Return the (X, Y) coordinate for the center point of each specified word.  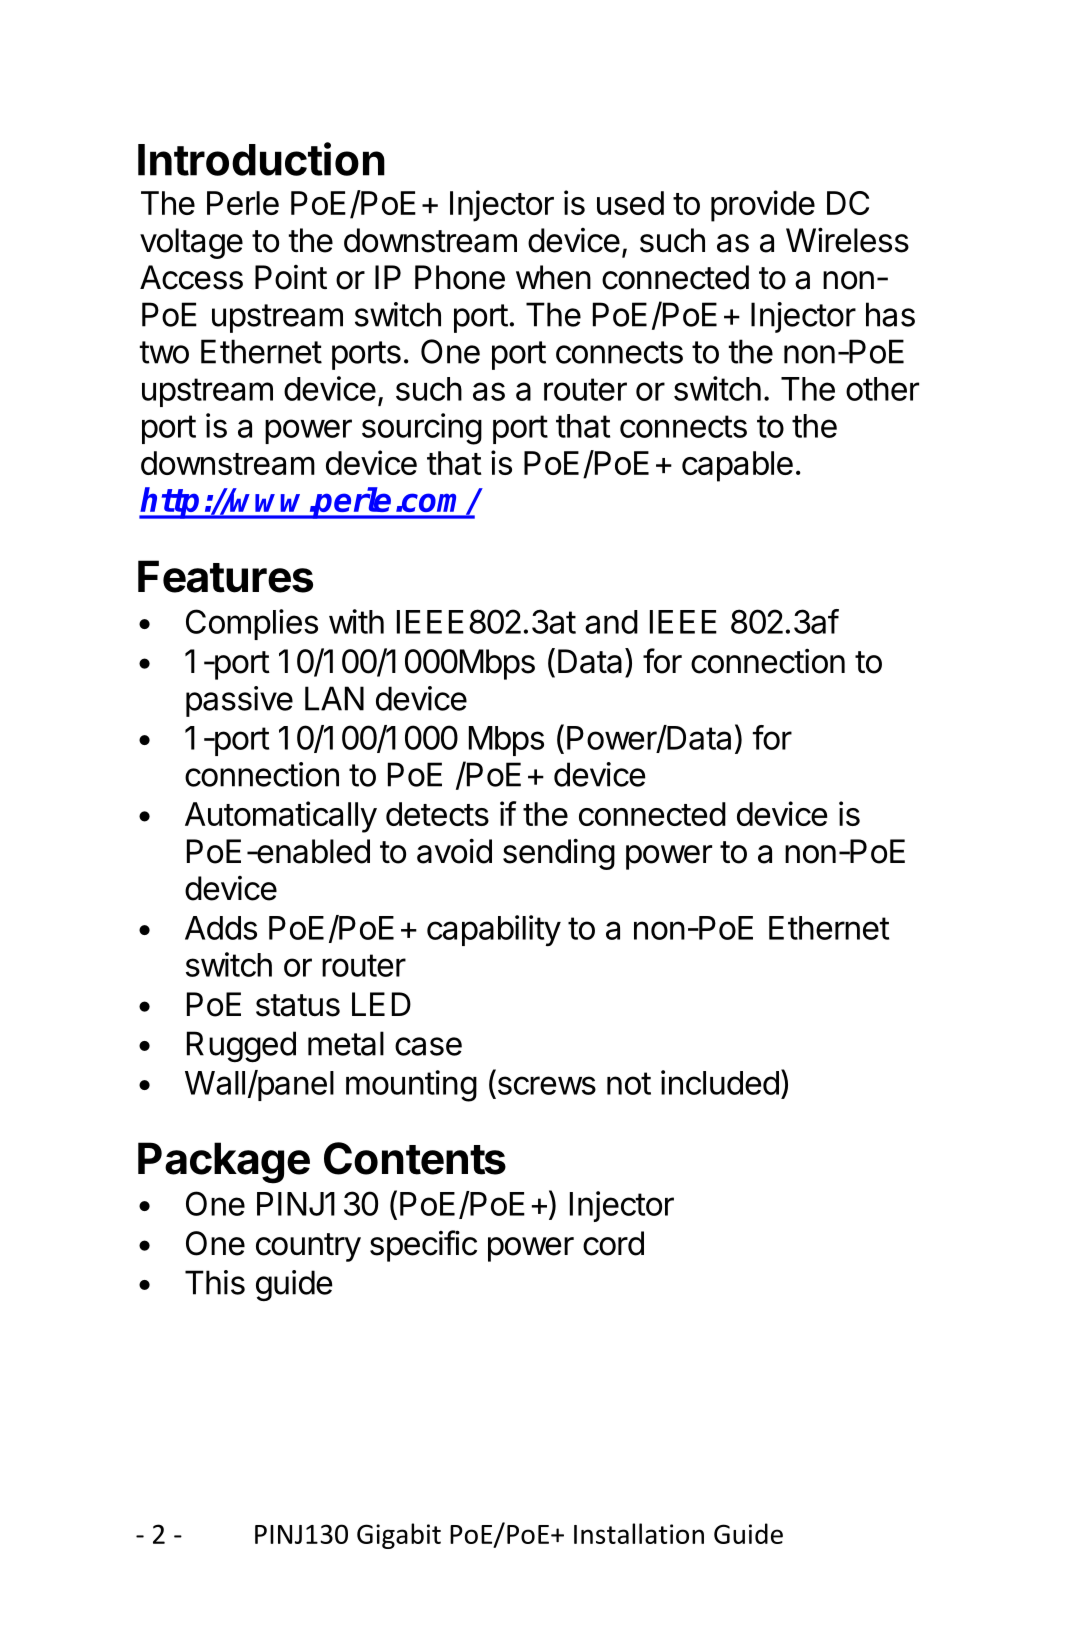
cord (613, 1243)
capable (737, 466)
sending (559, 854)
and (611, 622)
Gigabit (399, 1536)
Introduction (261, 159)
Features (225, 576)
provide (763, 206)
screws (547, 1085)
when (553, 277)
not (629, 1083)
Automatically (281, 817)
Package (224, 1163)
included (720, 1082)
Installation (639, 1533)
